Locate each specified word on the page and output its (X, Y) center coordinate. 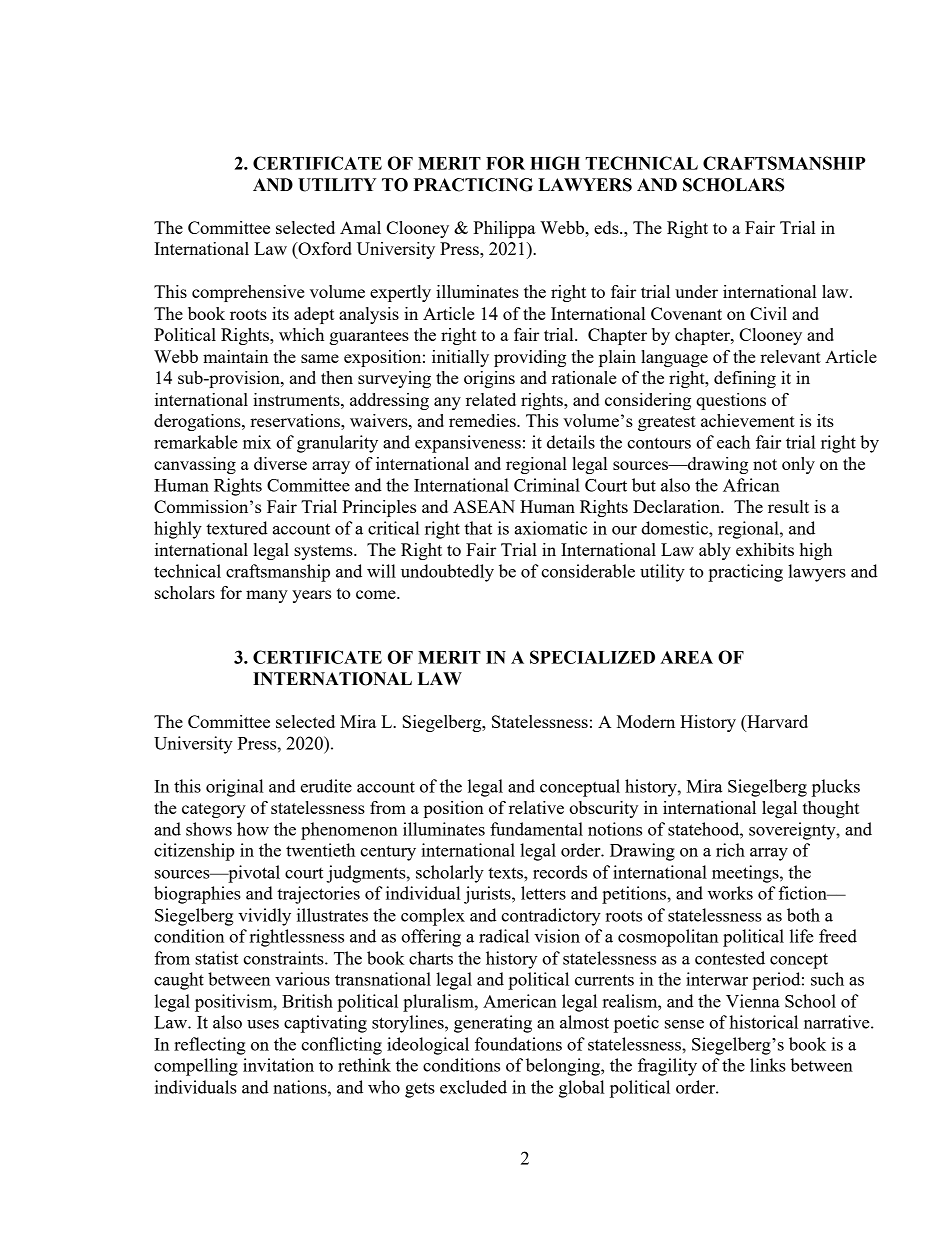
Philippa (504, 229)
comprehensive (248, 293)
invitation (278, 1065)
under (696, 291)
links (768, 1065)
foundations (518, 1044)
